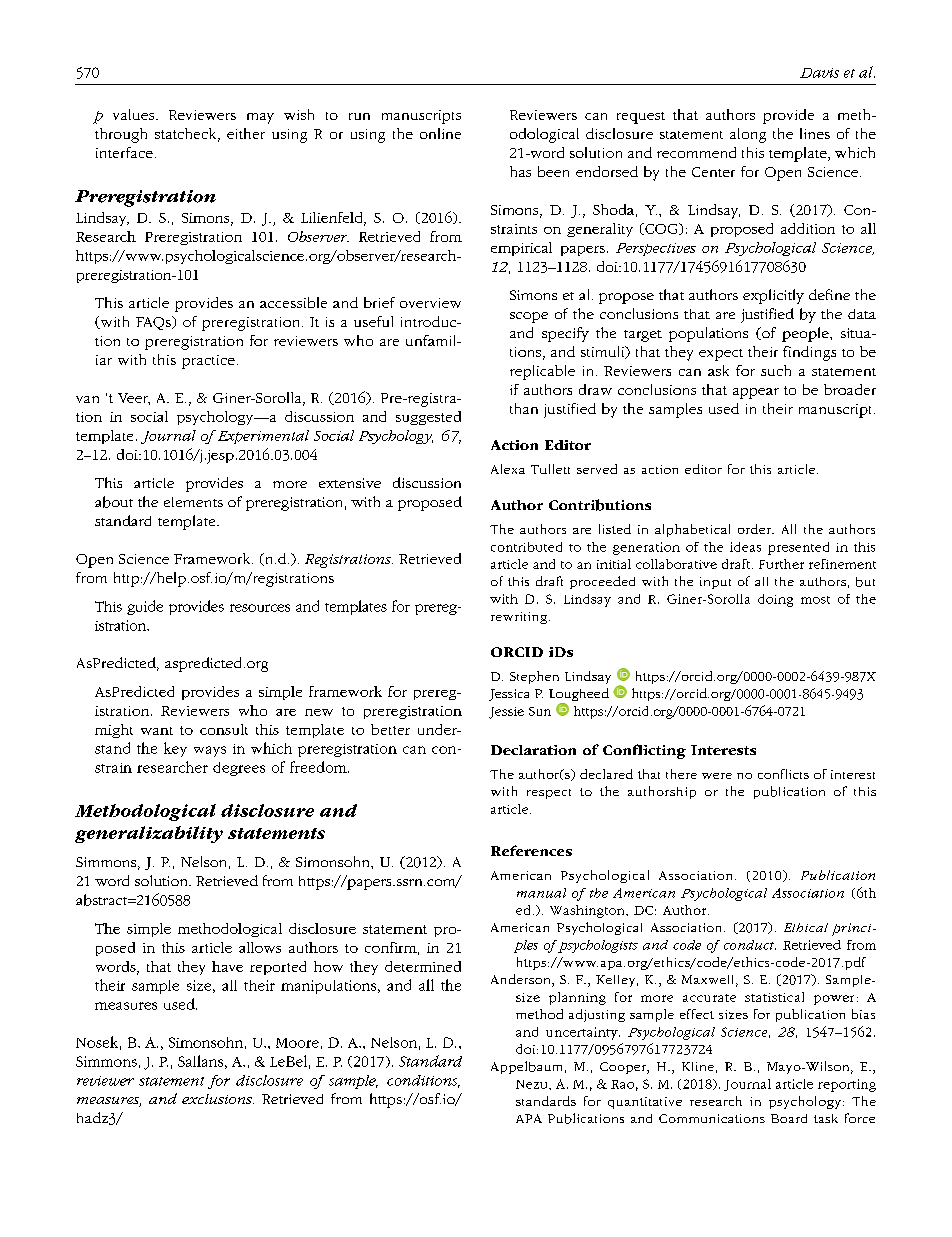  I want to click on Jessie, so click(506, 713).
